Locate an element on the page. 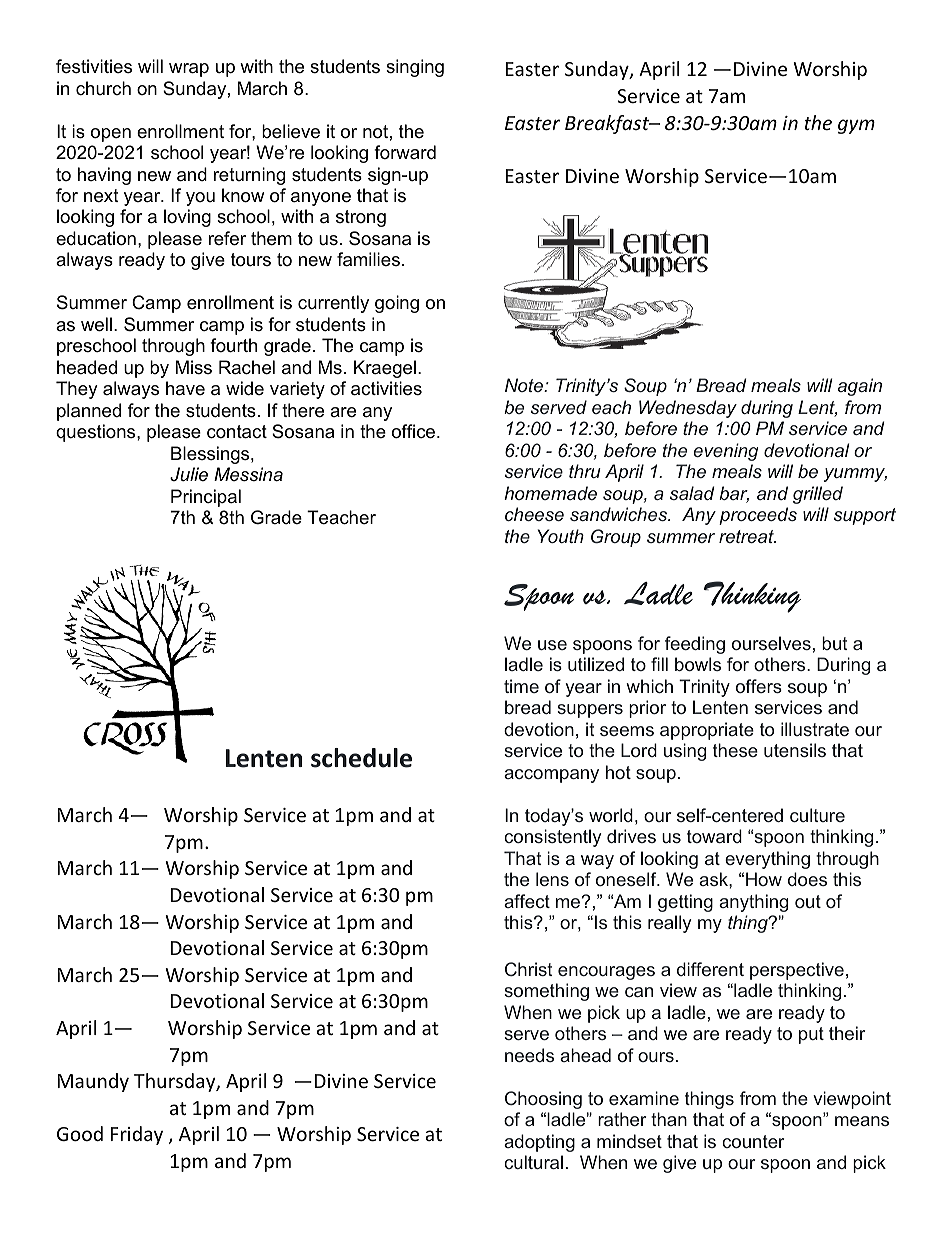 This page has height=1233, width=952. singing is located at coordinates (415, 68).
